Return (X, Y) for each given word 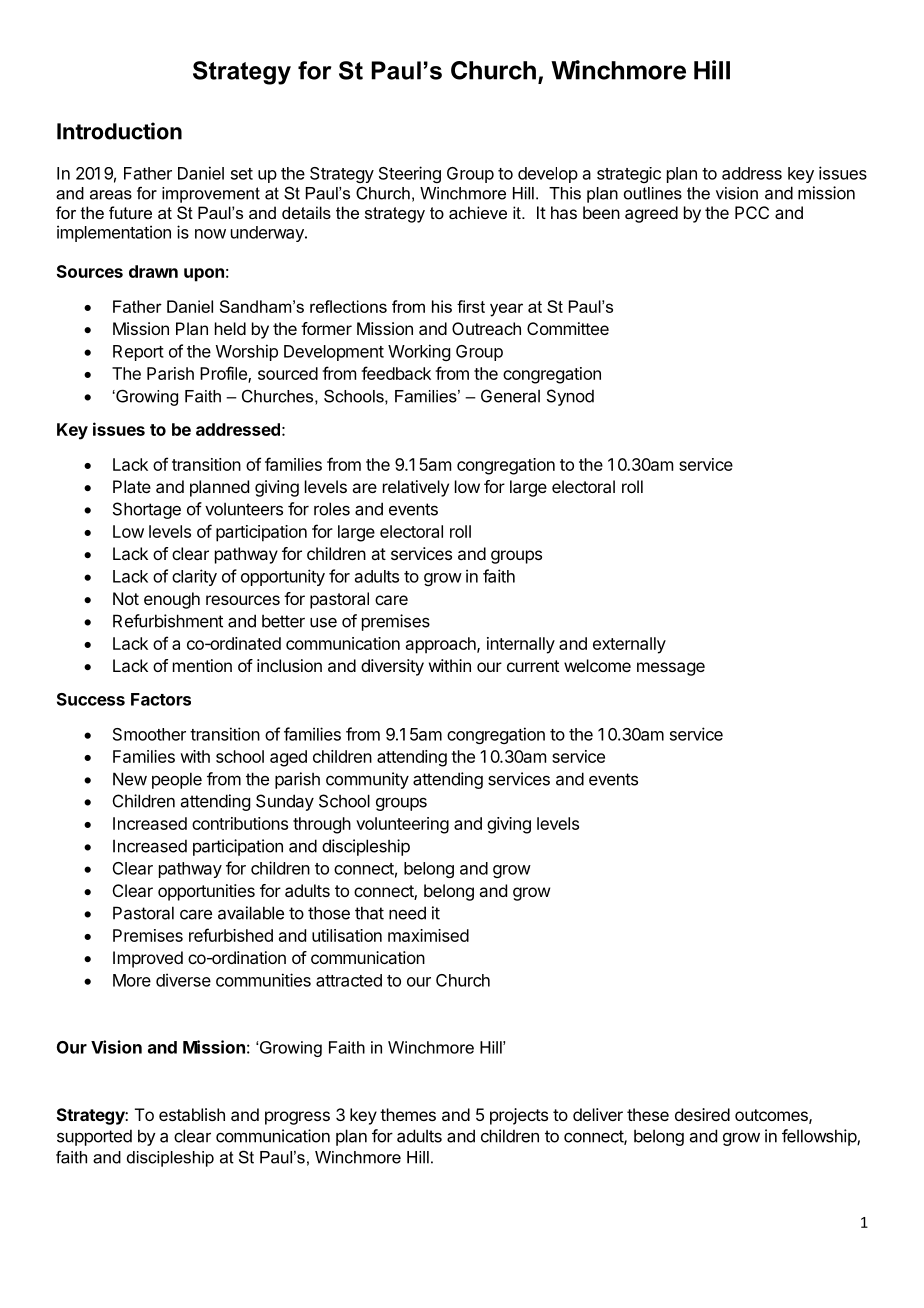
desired (702, 1114)
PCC (752, 212)
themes (408, 1114)
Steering (410, 174)
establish (192, 1114)
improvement (211, 195)
